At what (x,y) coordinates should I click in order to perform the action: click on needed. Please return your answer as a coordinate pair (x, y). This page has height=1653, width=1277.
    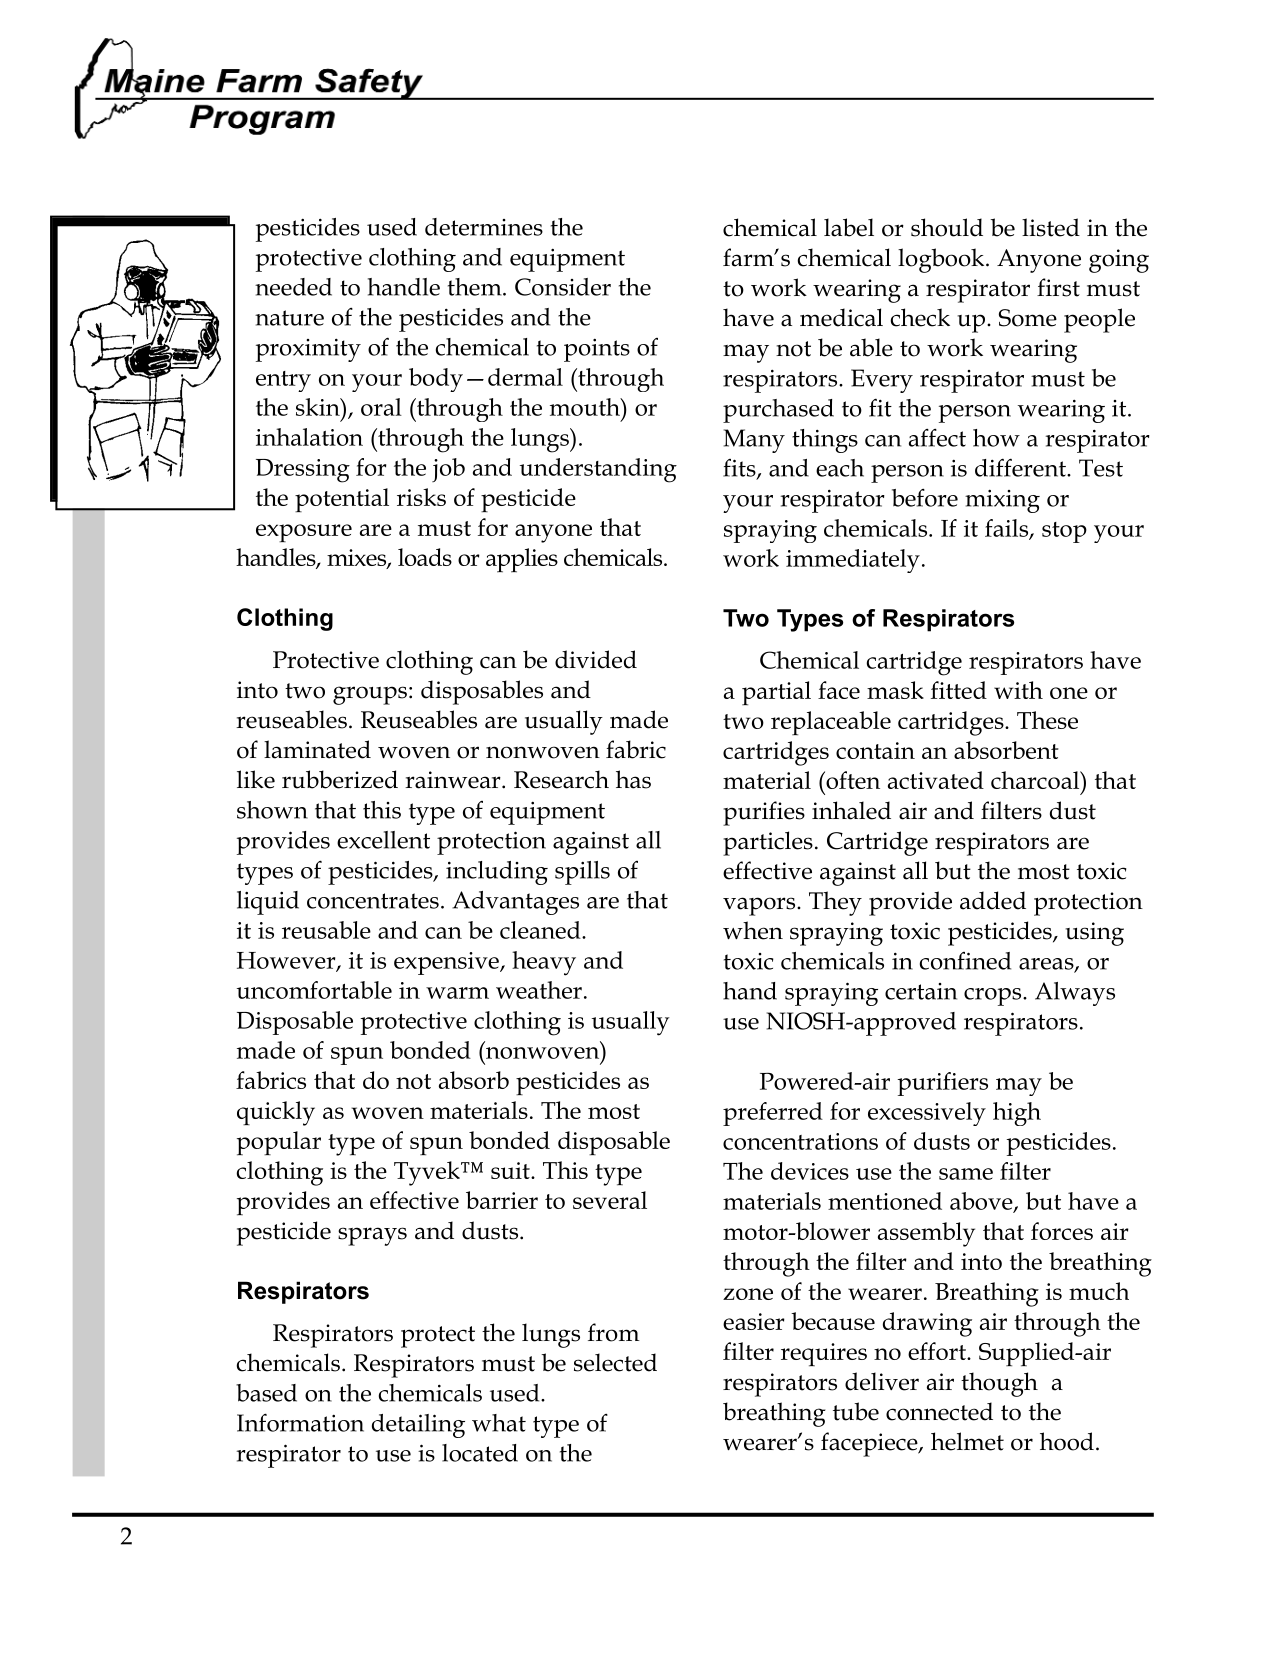
    Looking at the image, I should click on (293, 287).
